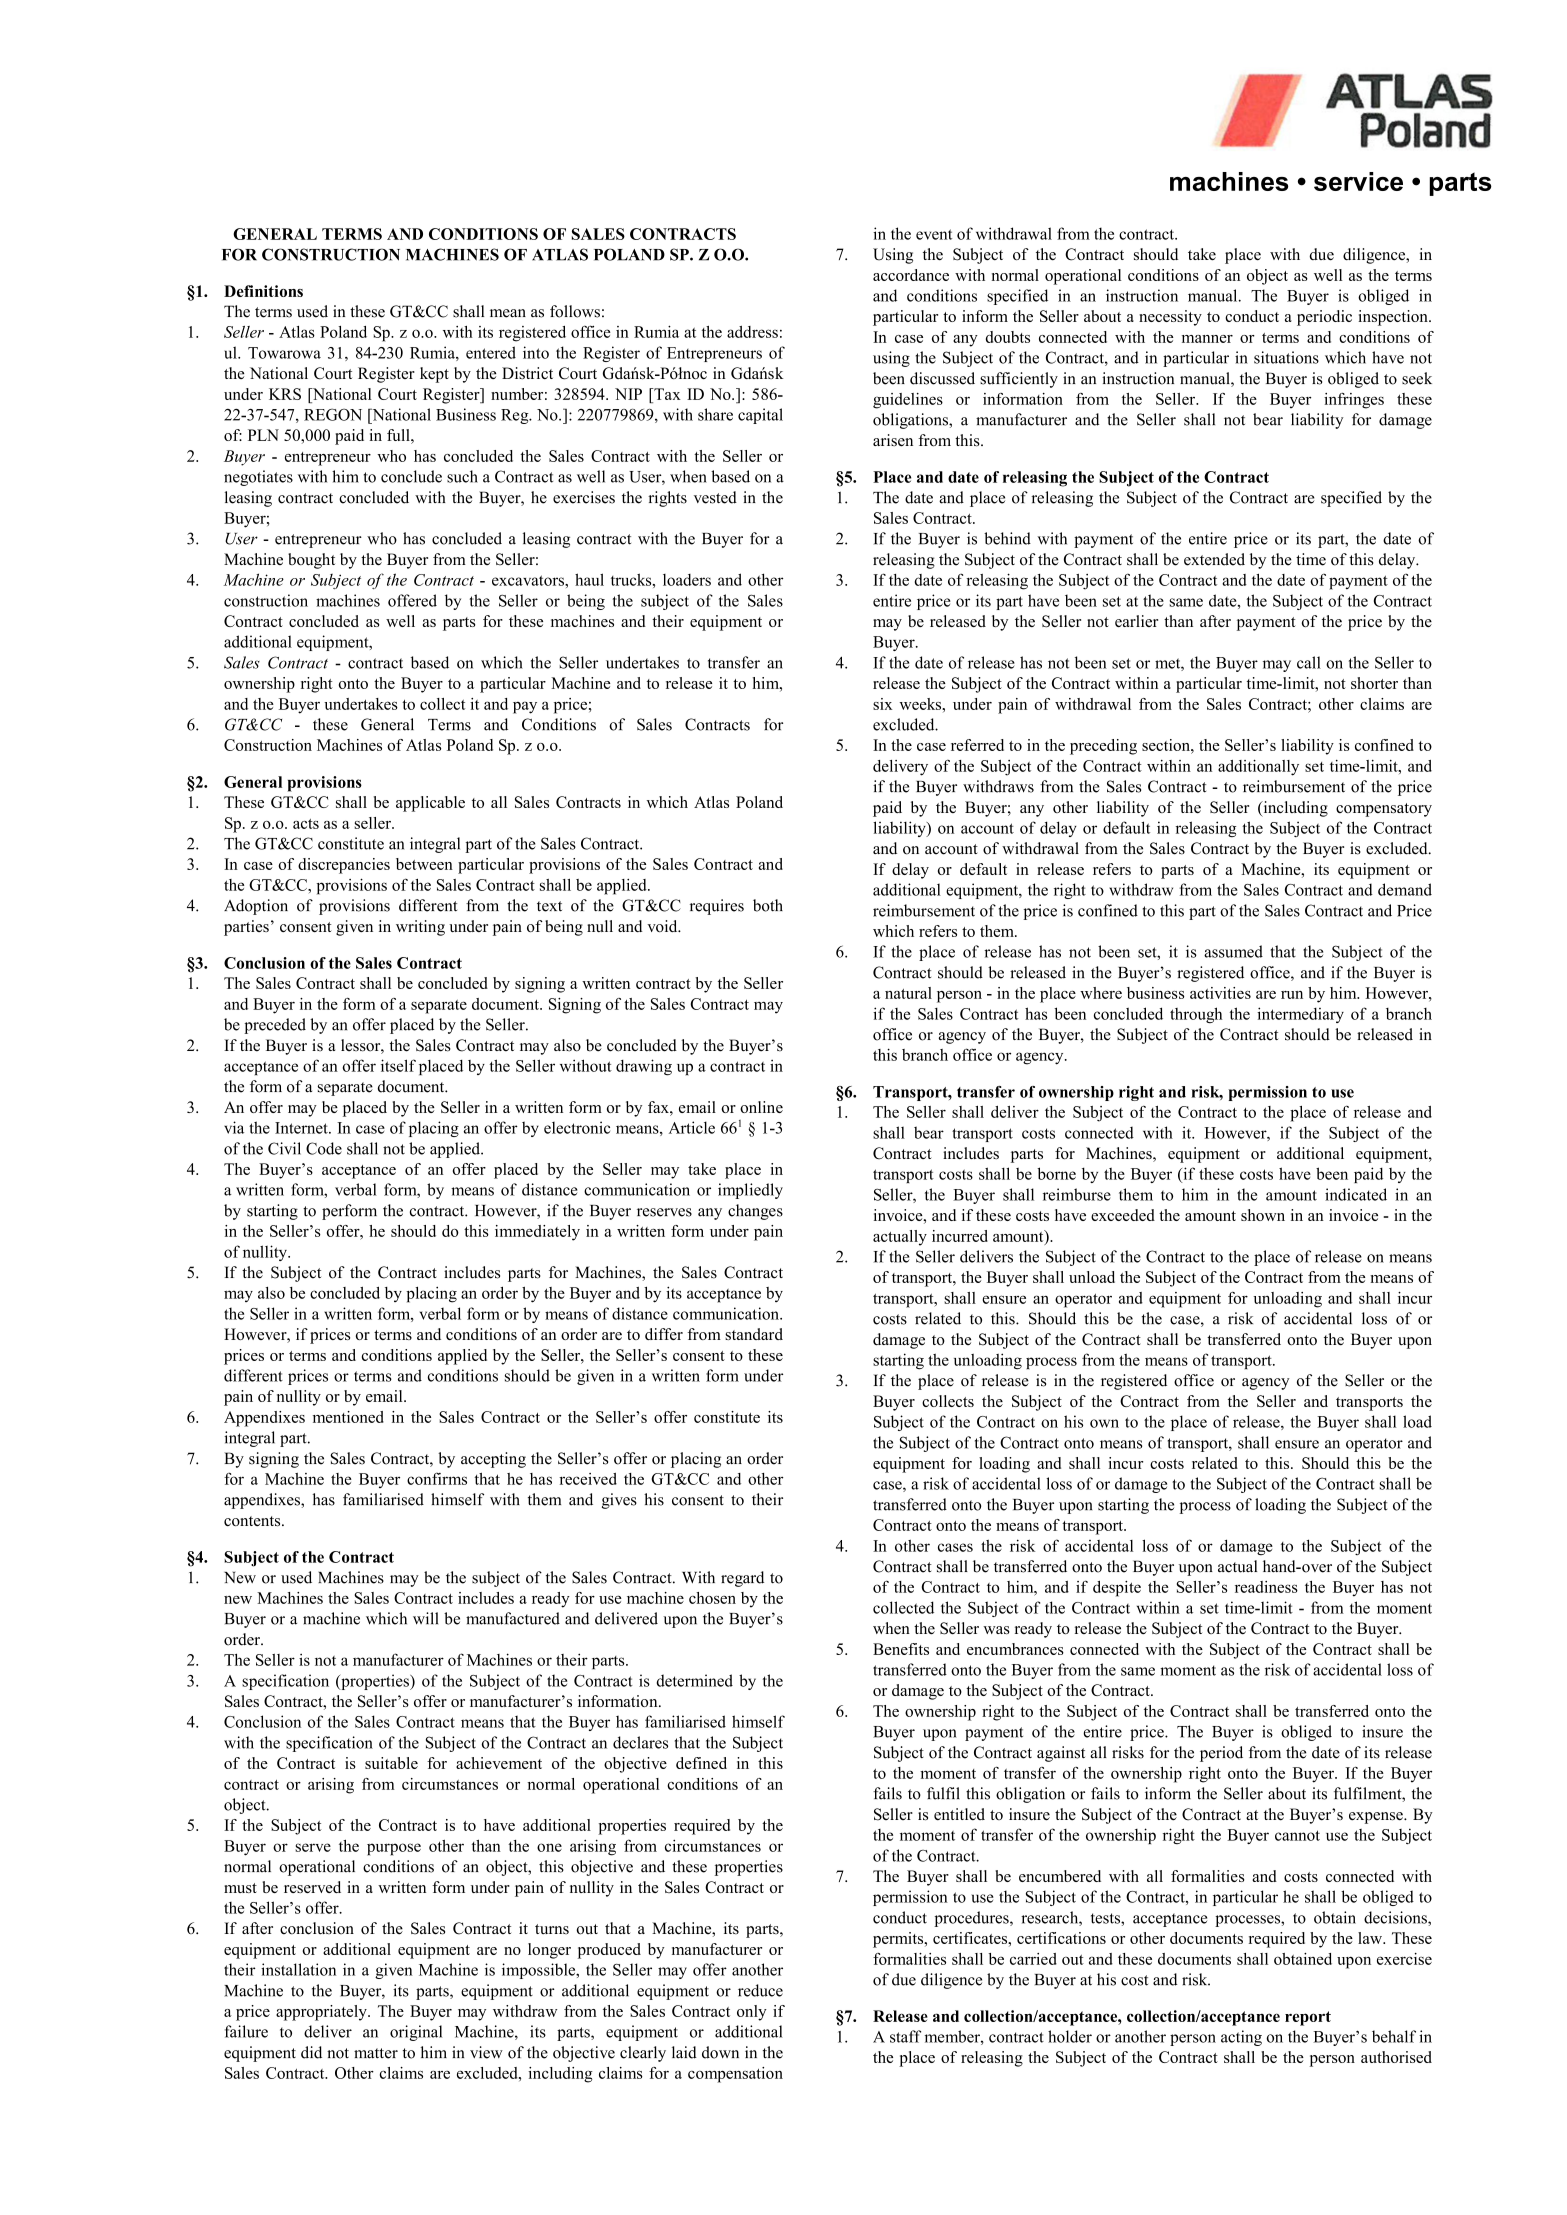  What do you see at coordinates (324, 1148) in the image?
I see `Code` at bounding box center [324, 1148].
